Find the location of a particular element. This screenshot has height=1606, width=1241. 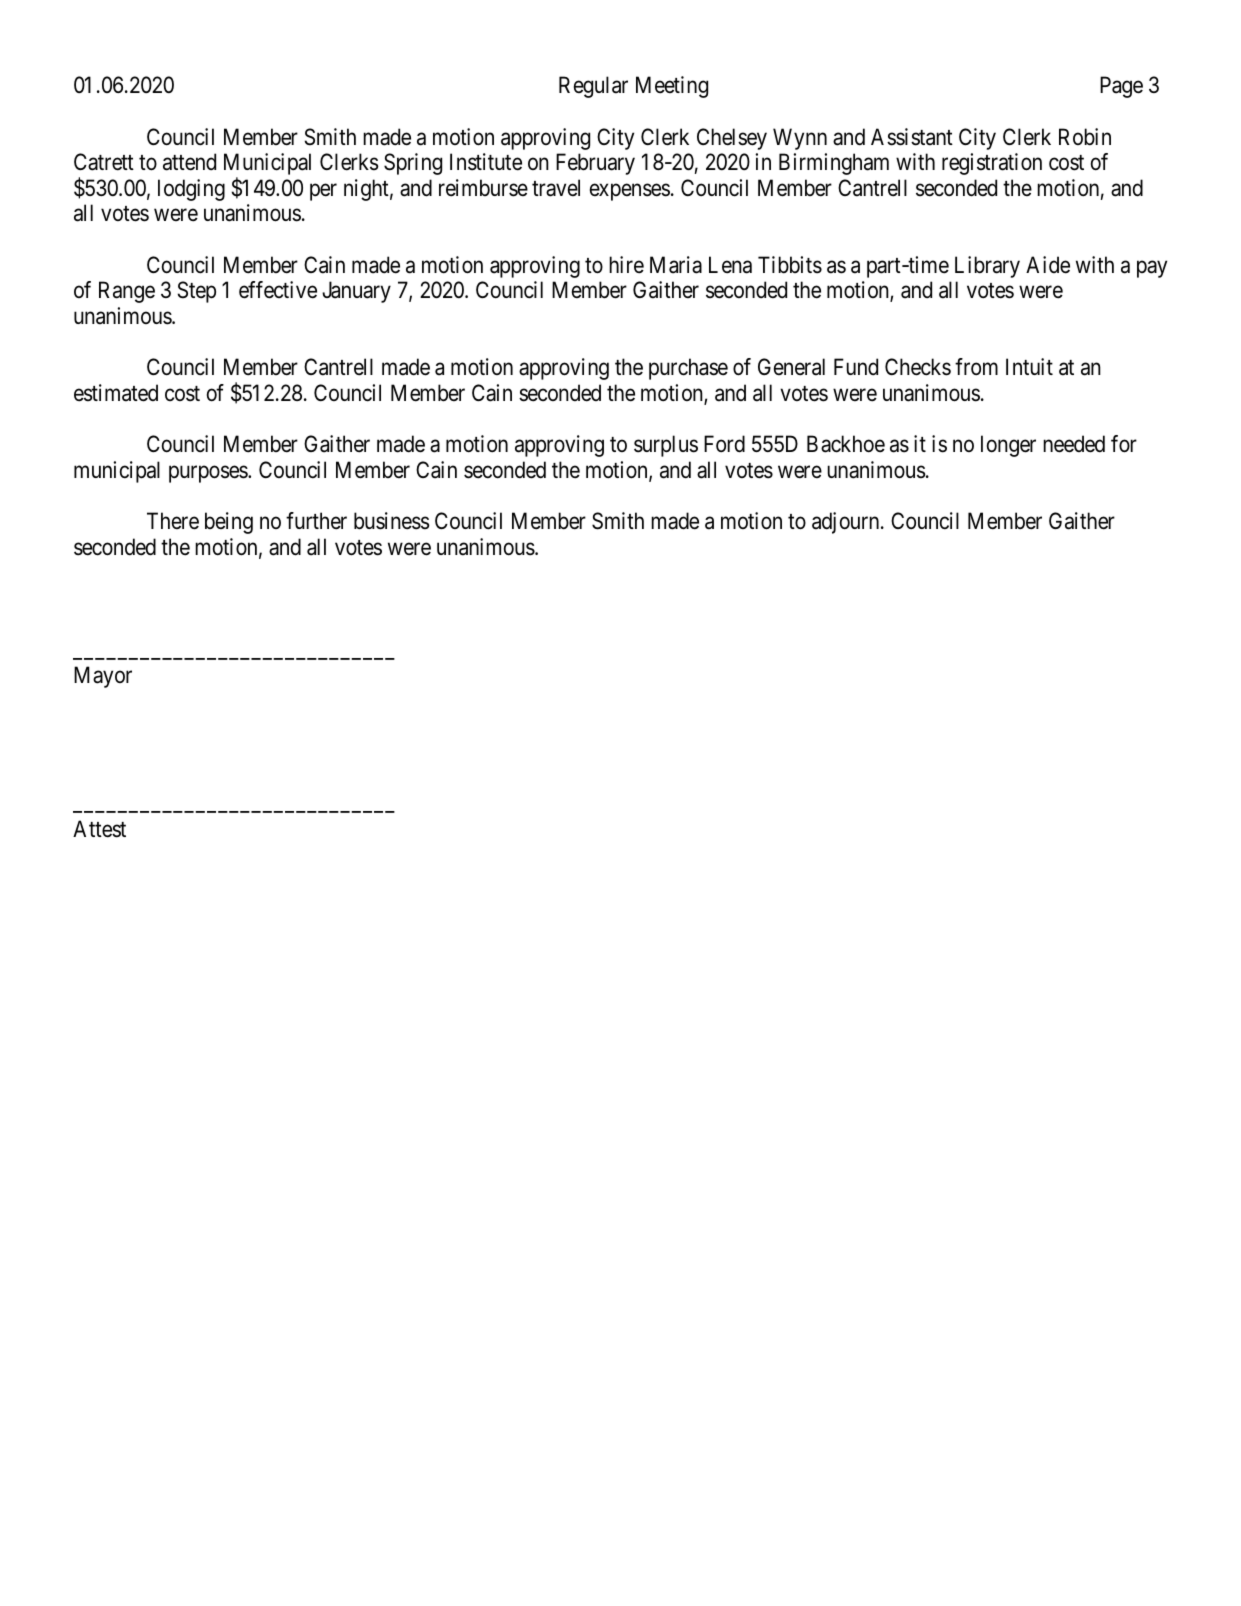

purposes is located at coordinates (209, 474).
